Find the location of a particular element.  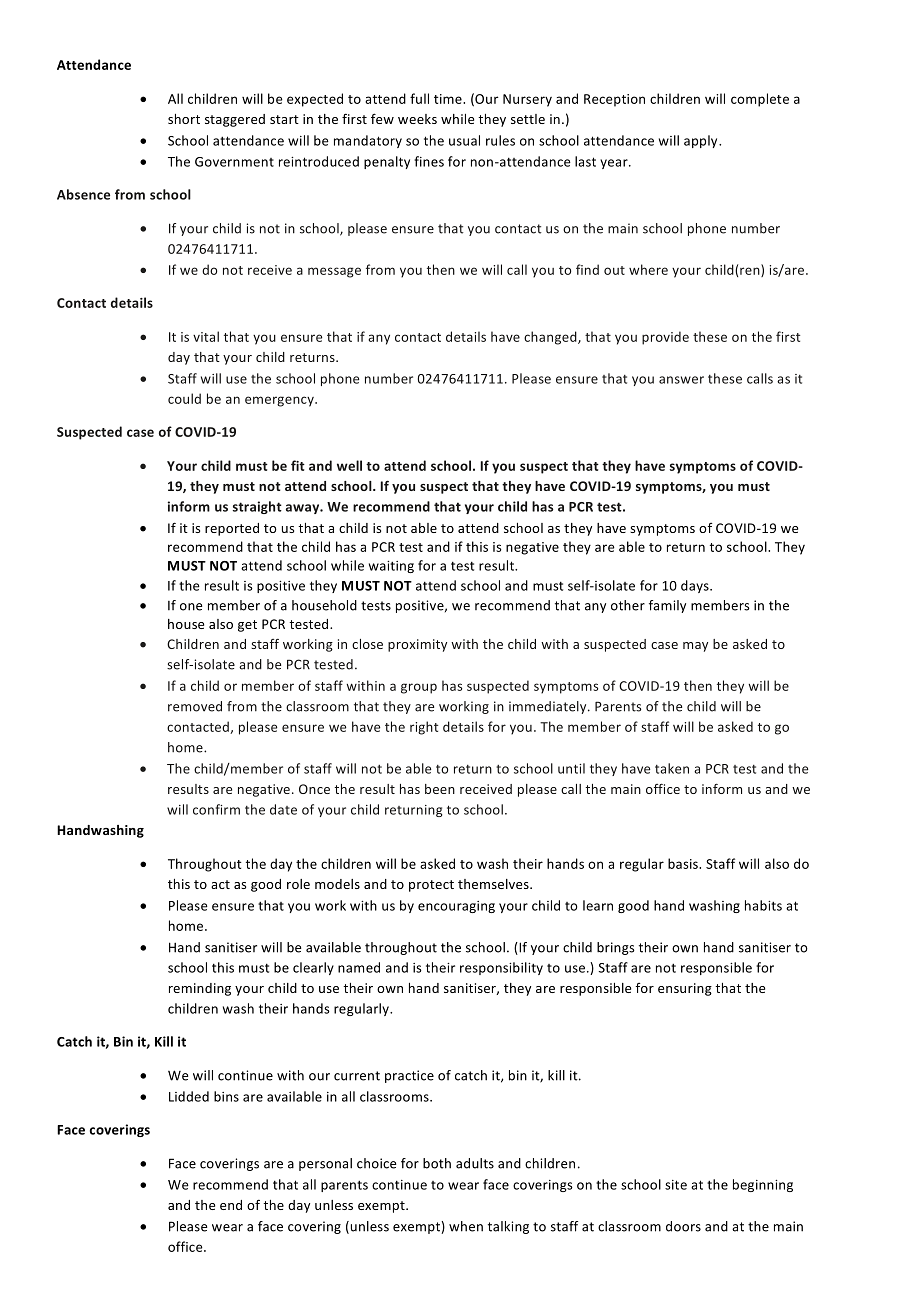

apply is located at coordinates (702, 141).
